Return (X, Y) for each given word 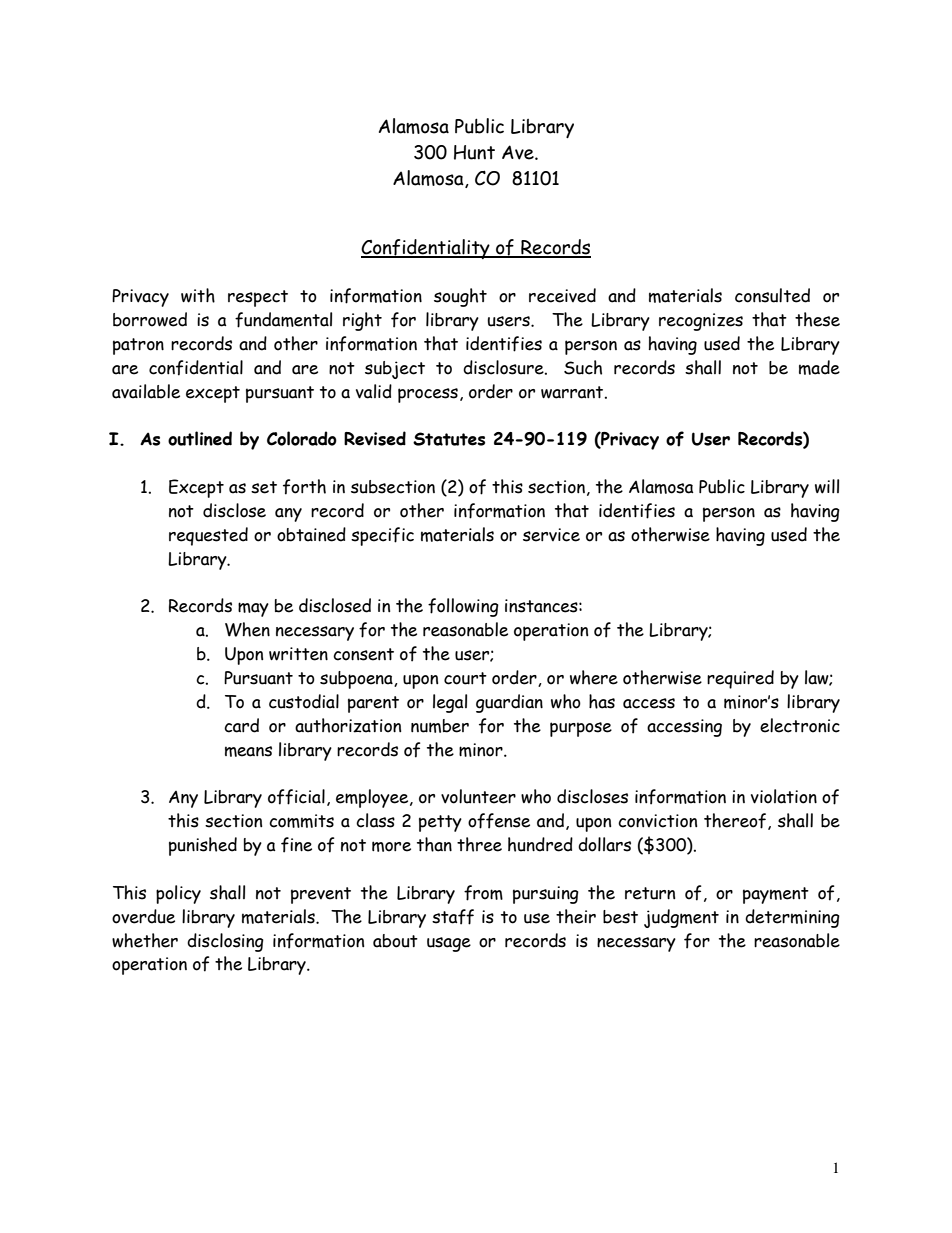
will (827, 486)
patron (138, 346)
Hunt (474, 152)
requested (208, 536)
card (241, 725)
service (551, 535)
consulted (772, 295)
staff (453, 917)
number (440, 726)
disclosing (225, 942)
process (428, 395)
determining (792, 918)
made (819, 367)
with (198, 295)
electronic (800, 725)
